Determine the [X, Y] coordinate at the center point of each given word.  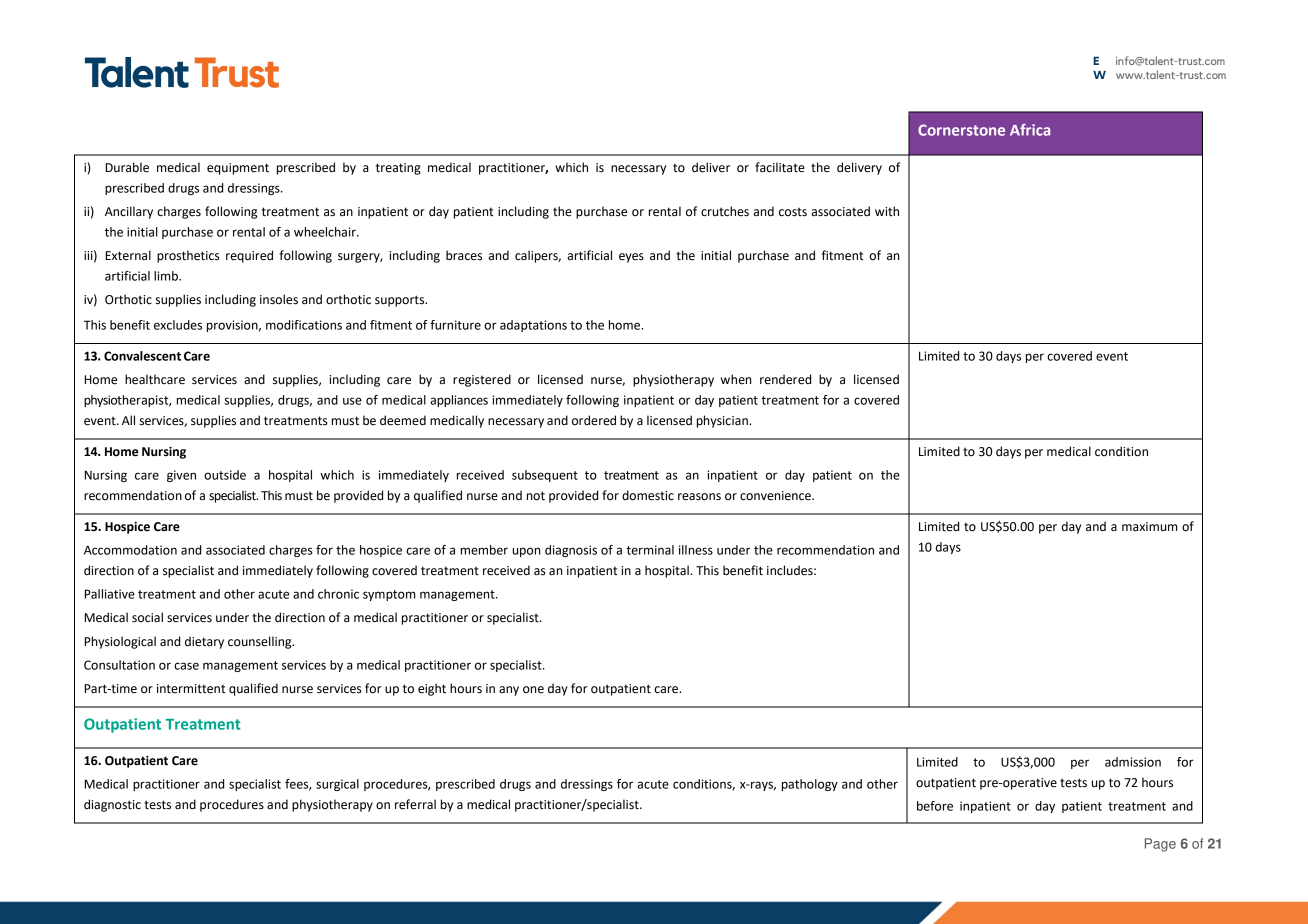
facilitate [780, 167]
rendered [785, 379]
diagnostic [112, 805]
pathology [810, 785]
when [736, 379]
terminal [650, 550]
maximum [1149, 526]
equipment [238, 169]
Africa [1030, 130]
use [352, 401]
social [147, 617]
